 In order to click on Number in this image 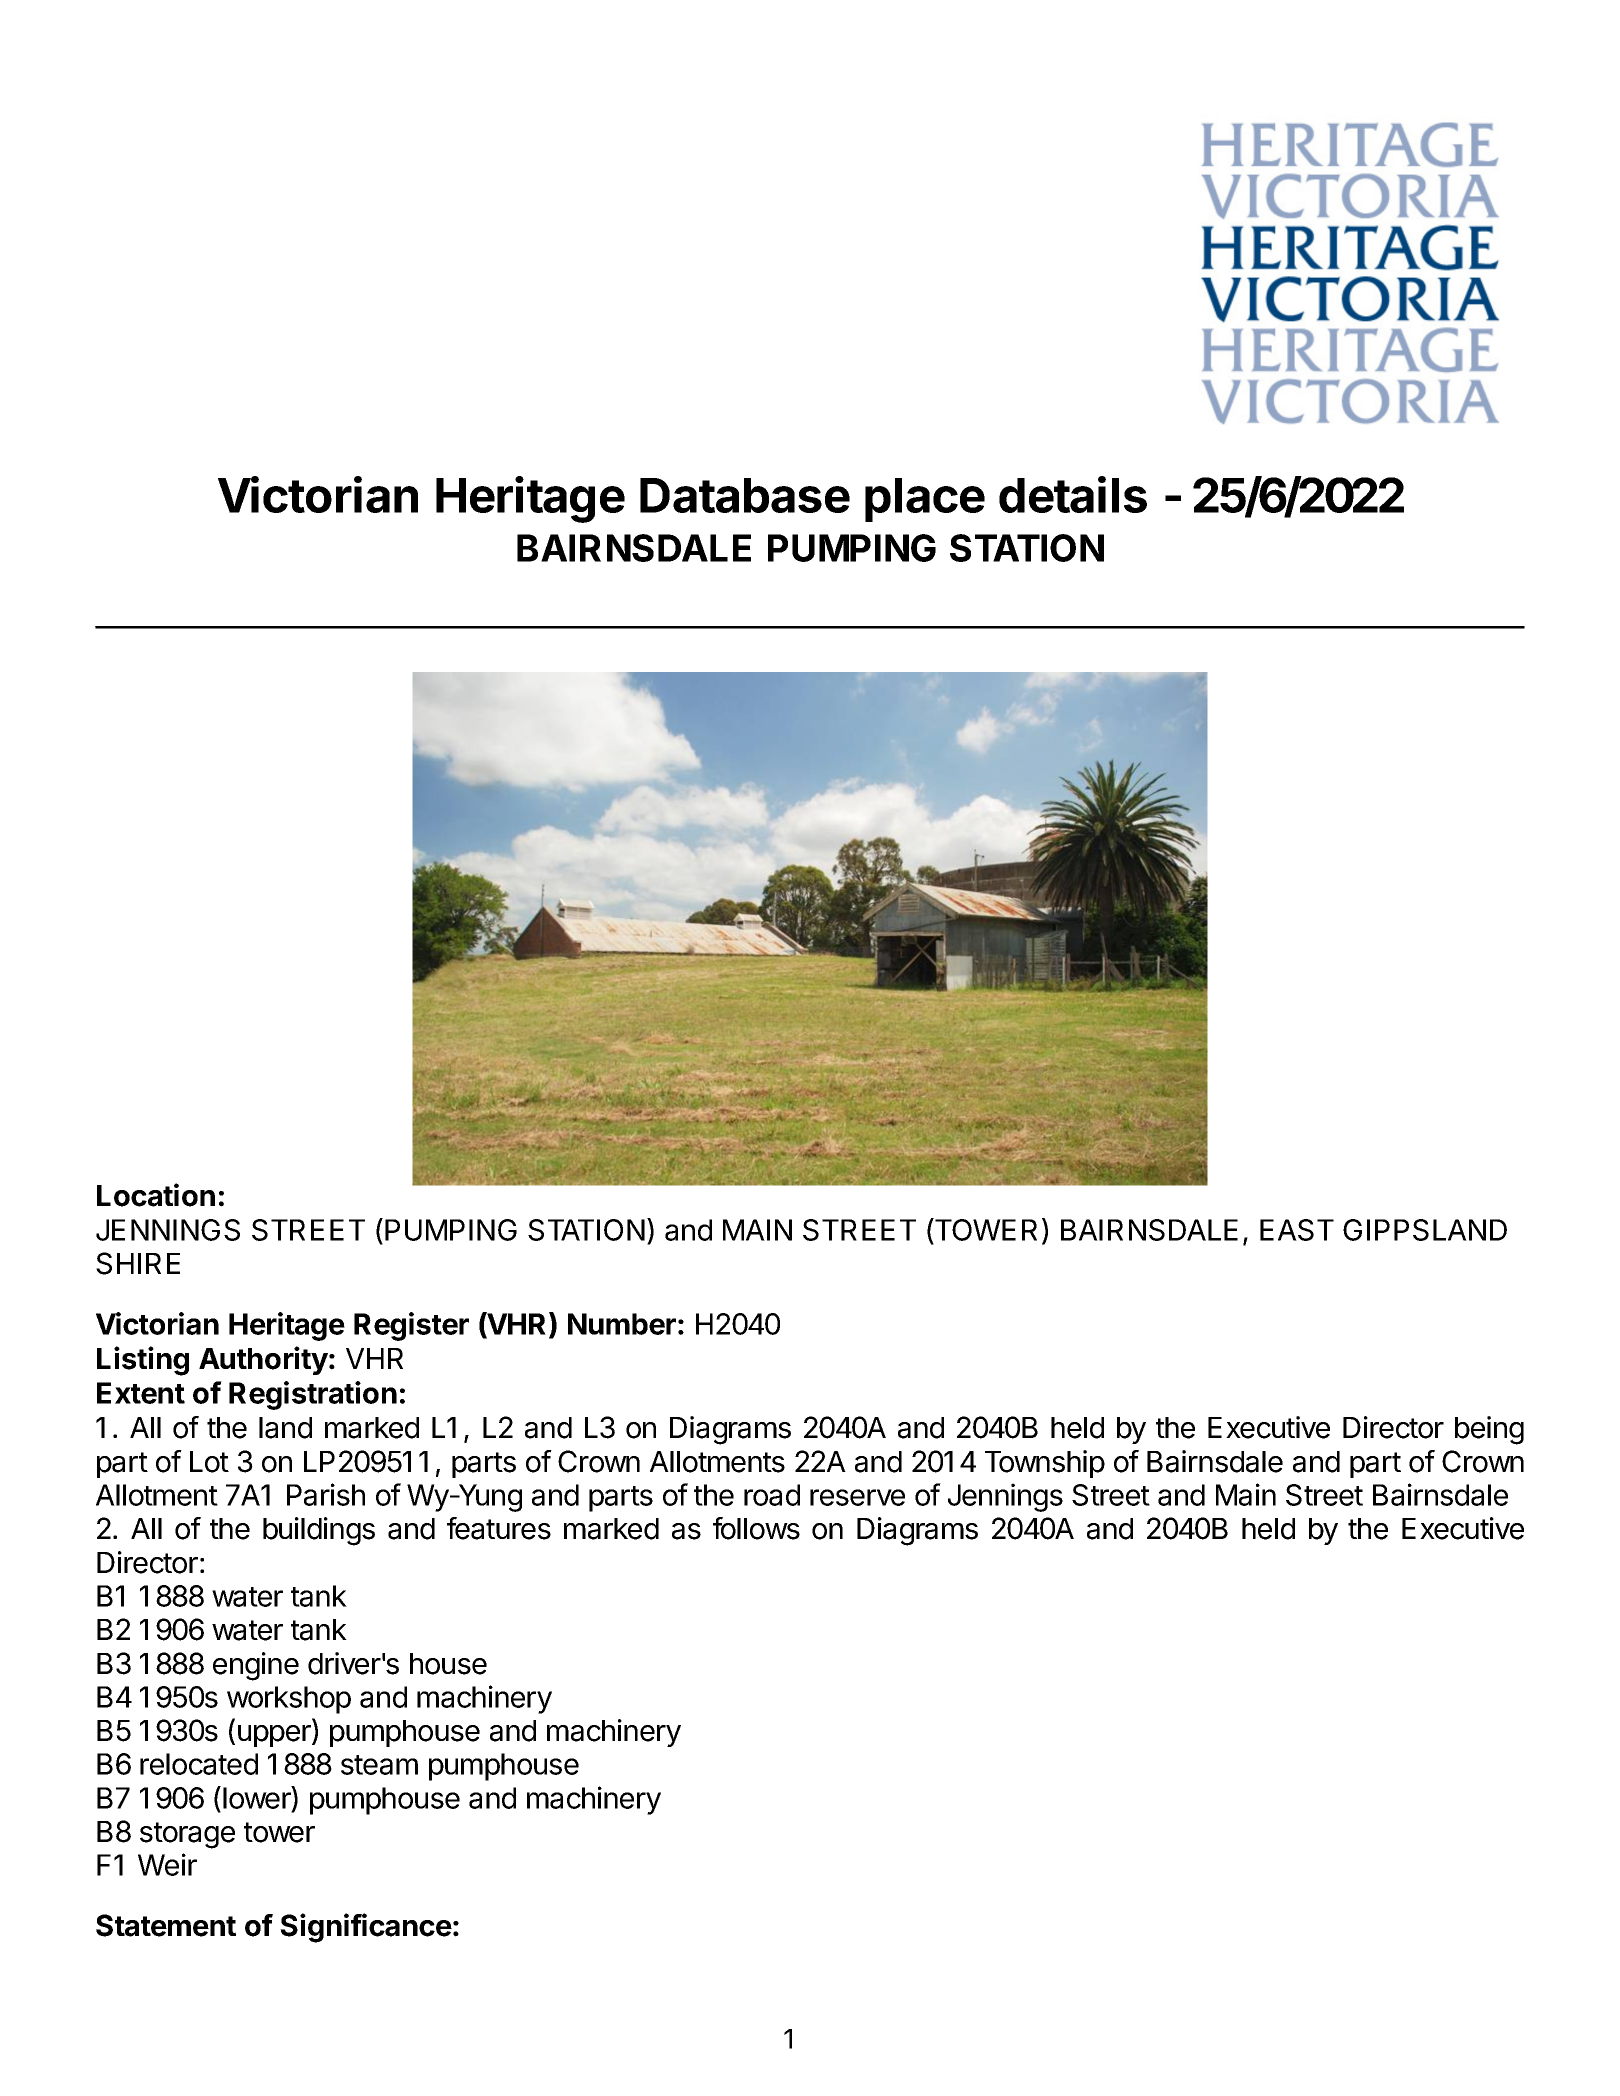, I will do `click(622, 1324)`.
